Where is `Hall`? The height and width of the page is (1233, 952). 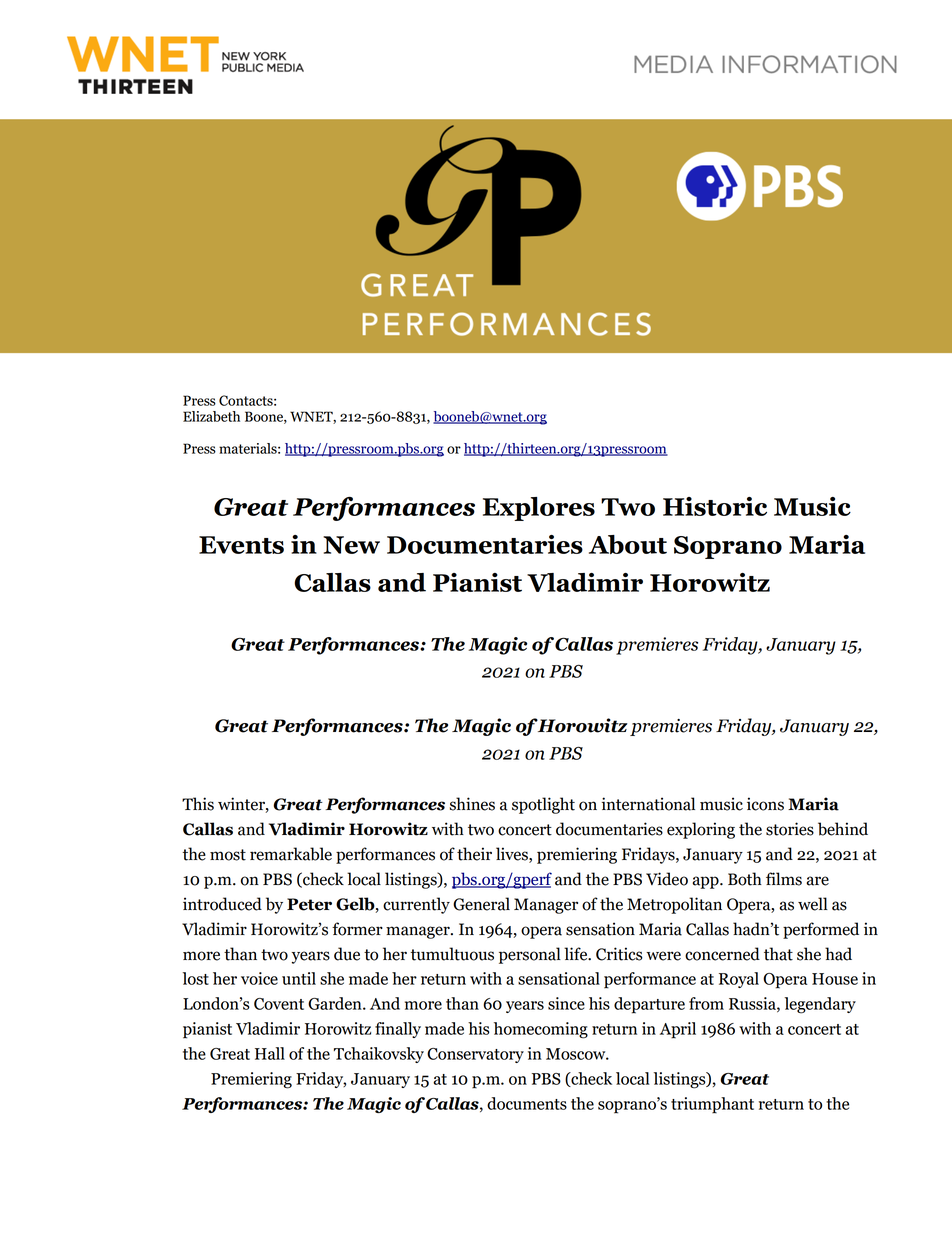 Hall is located at coordinates (270, 1053).
